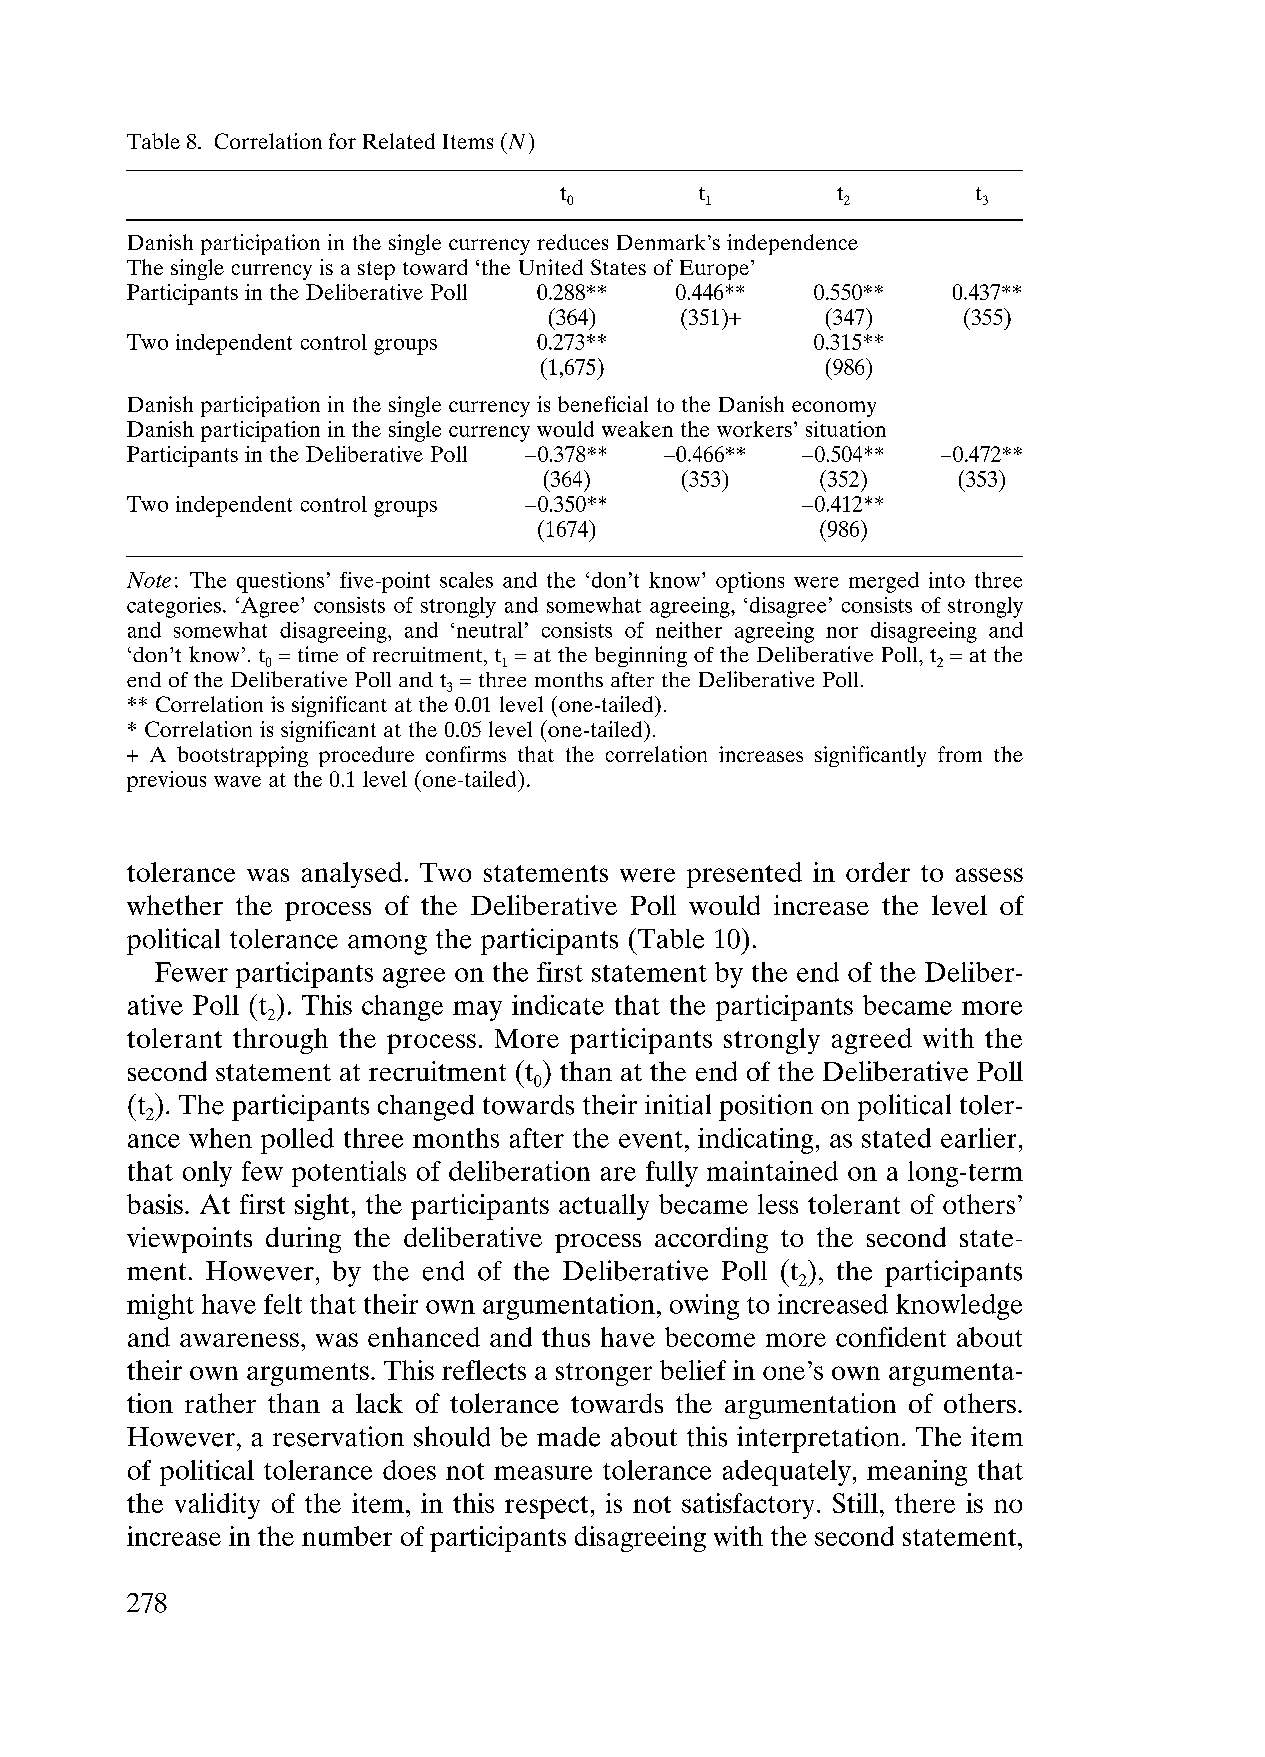  Describe the element at coordinates (572, 242) in the screenshot. I see `reduces` at that location.
